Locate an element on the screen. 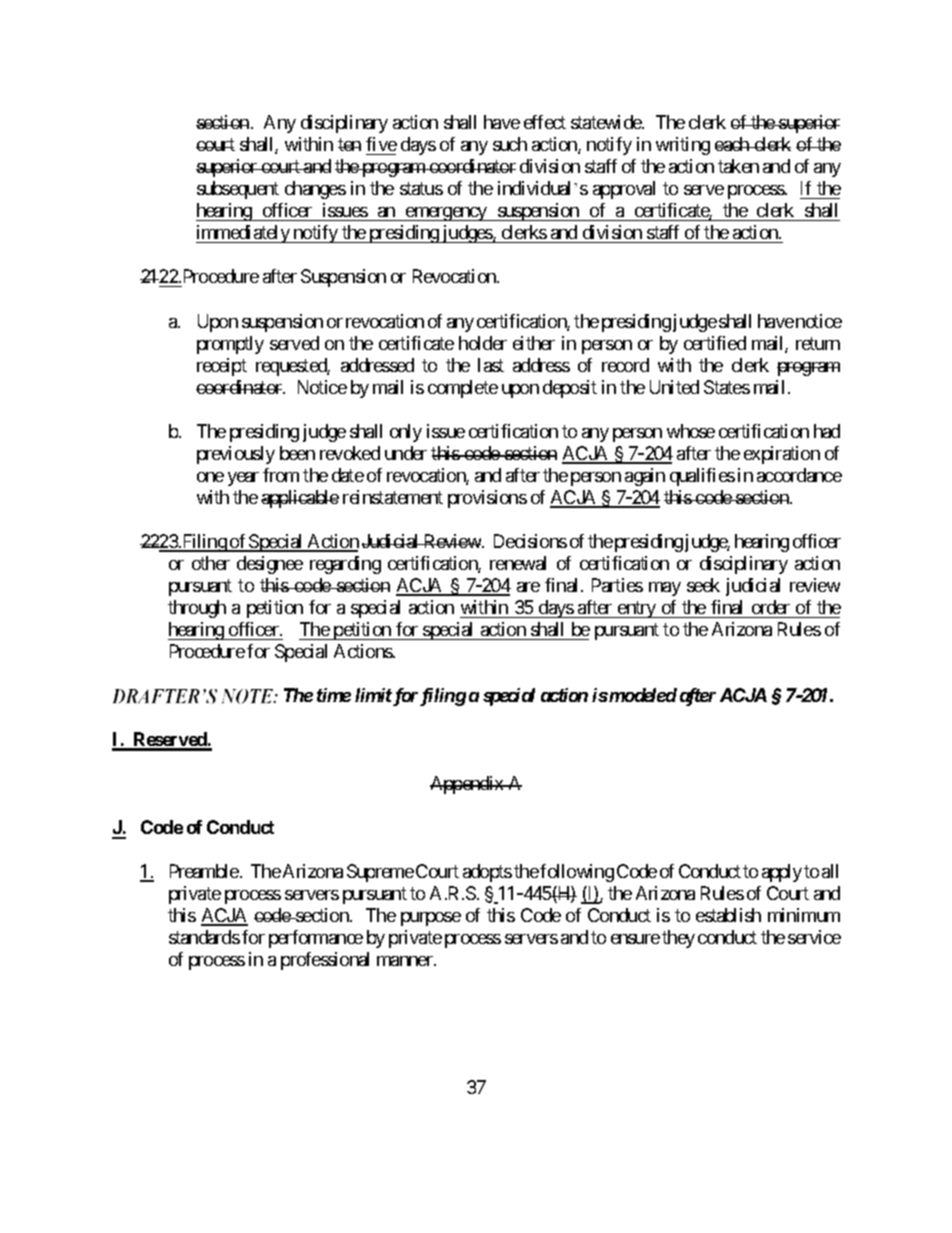 Image resolution: width=952 pixels, height=1233 pixels. are is located at coordinates (528, 587).
